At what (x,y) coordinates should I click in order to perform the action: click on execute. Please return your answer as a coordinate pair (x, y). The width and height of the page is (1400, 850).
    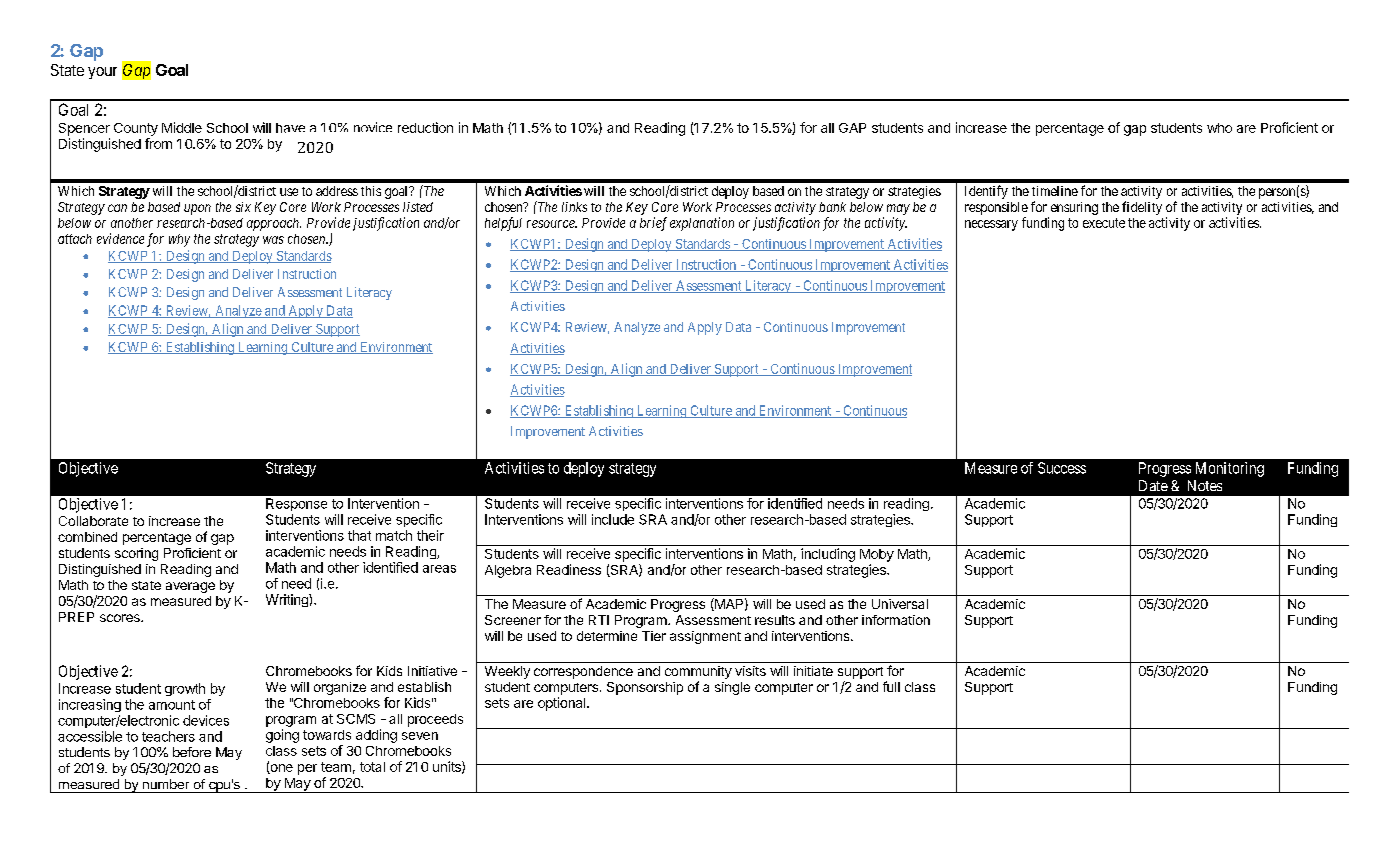
    Looking at the image, I should click on (1104, 223).
